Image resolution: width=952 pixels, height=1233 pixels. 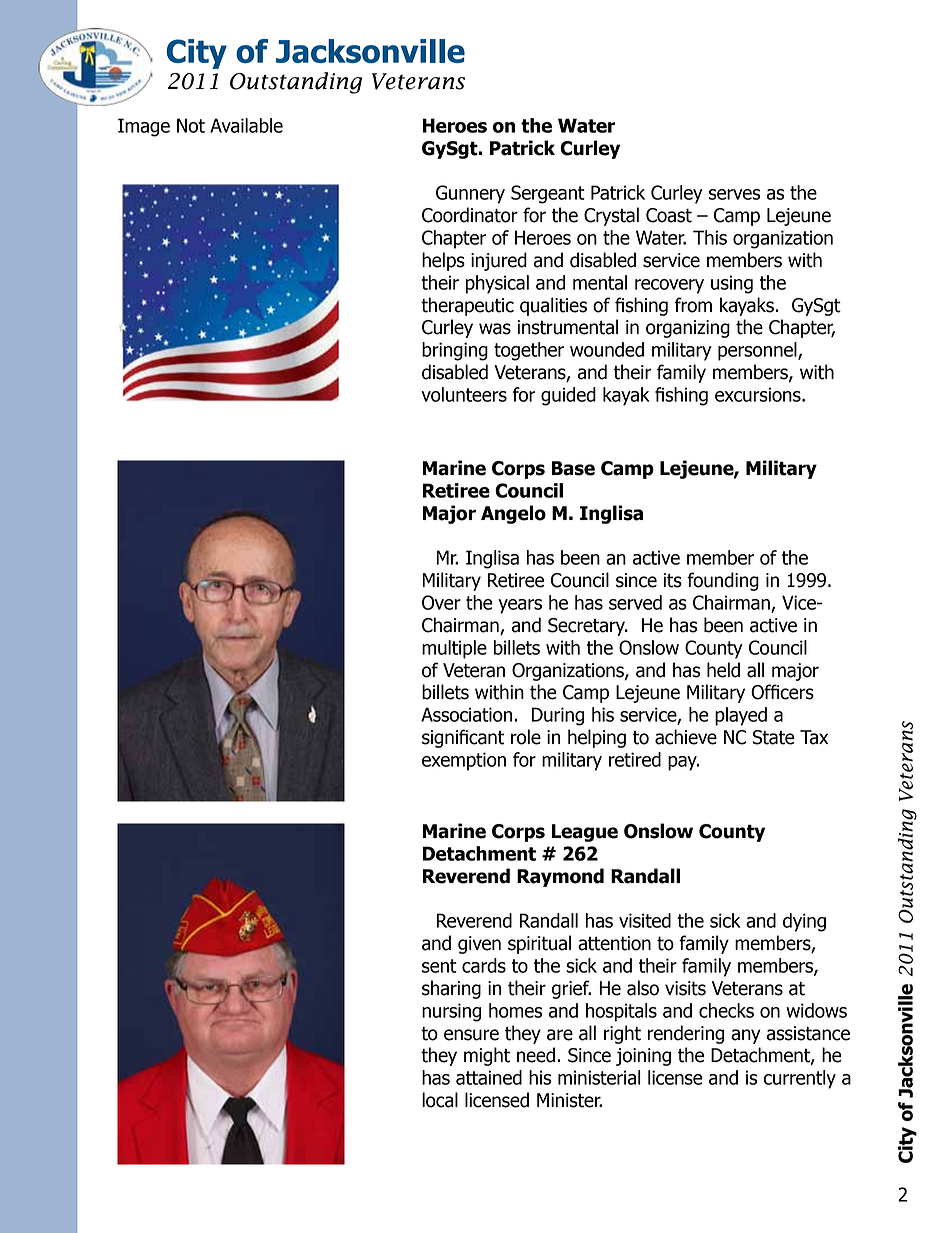 What do you see at coordinates (246, 125) in the document?
I see `Available` at bounding box center [246, 125].
